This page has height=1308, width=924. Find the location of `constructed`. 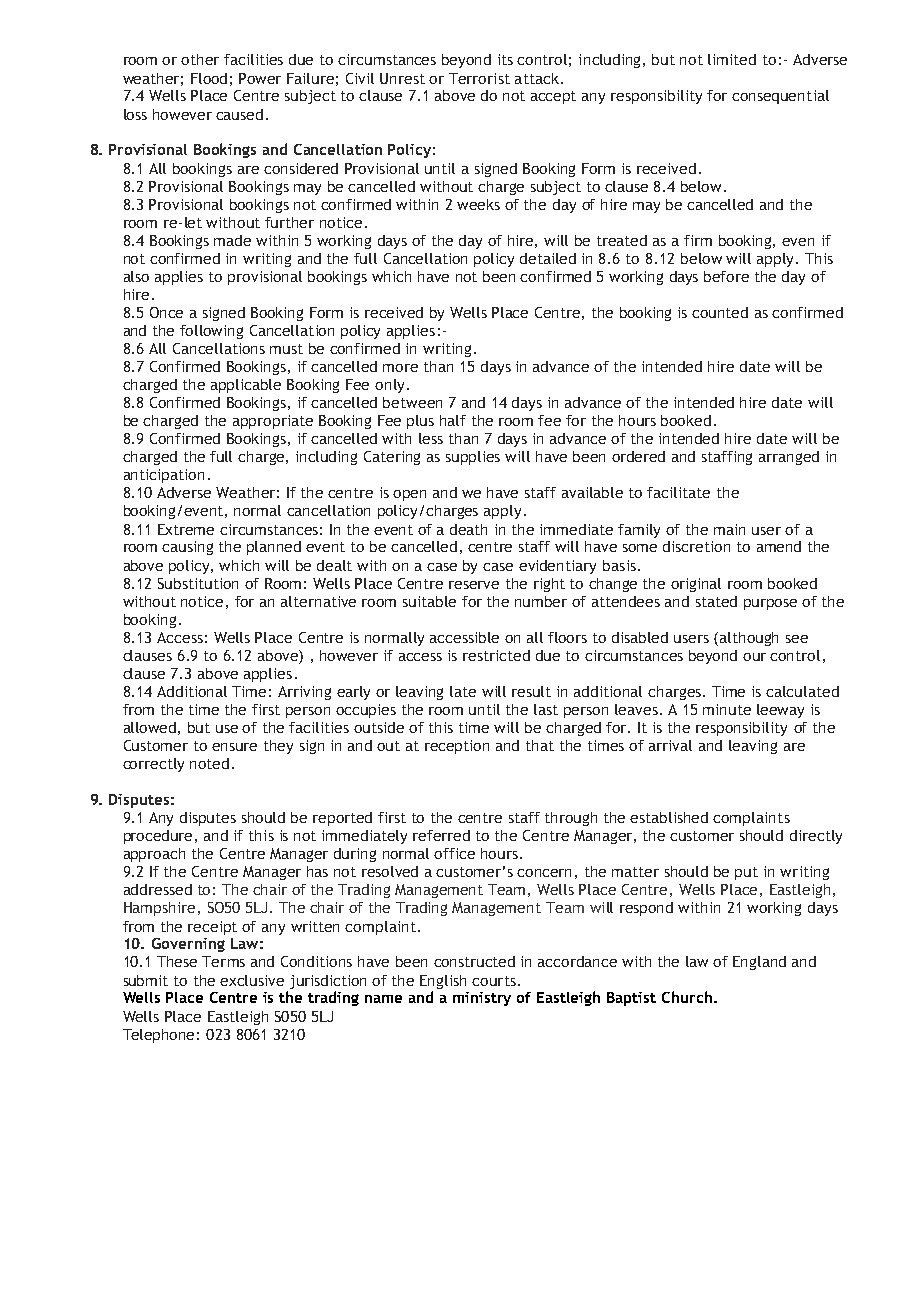

constructed is located at coordinates (474, 961).
